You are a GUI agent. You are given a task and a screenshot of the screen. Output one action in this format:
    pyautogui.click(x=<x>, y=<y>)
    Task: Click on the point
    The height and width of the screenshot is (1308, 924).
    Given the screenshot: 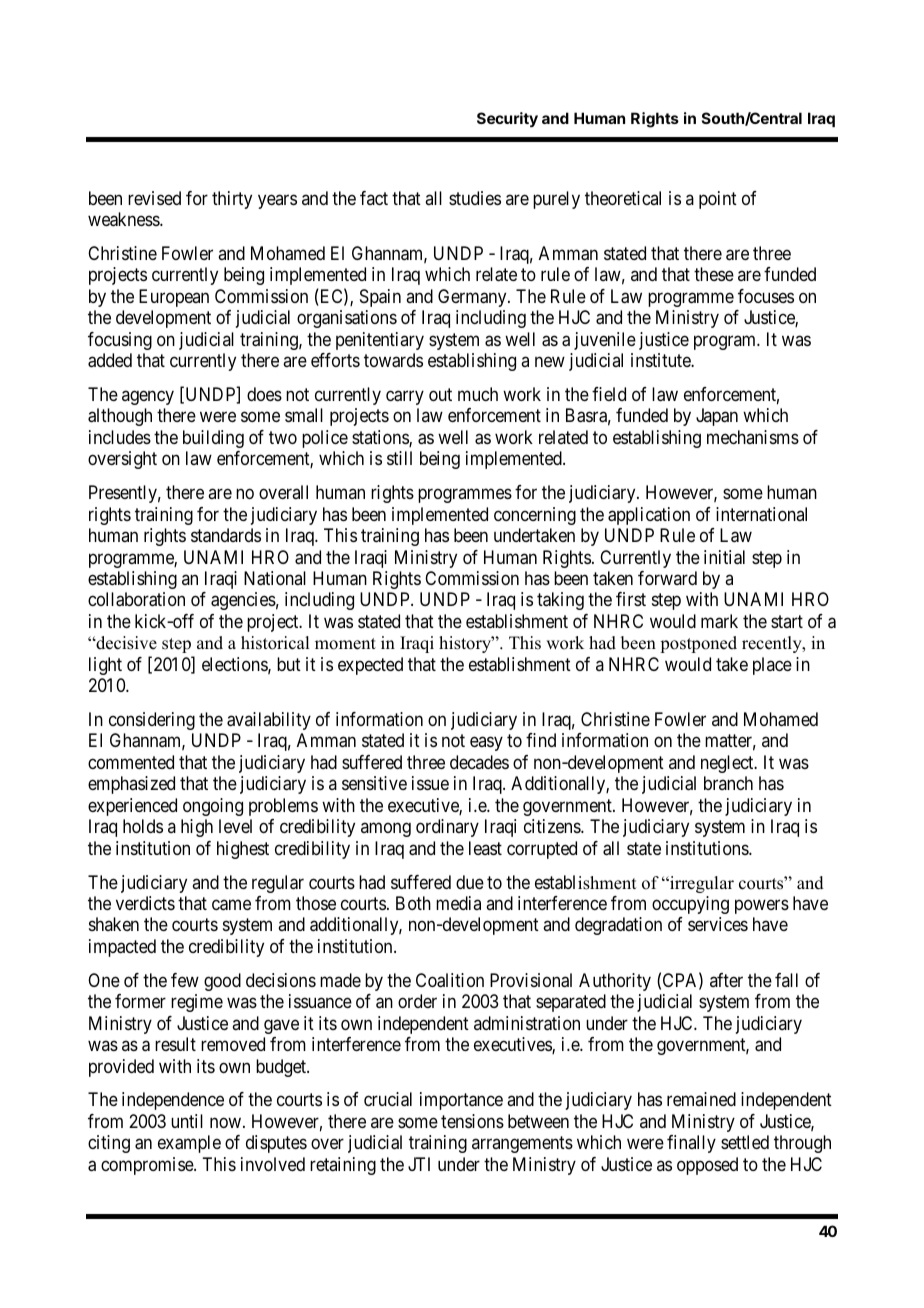 What is the action you would take?
    pyautogui.click(x=718, y=200)
